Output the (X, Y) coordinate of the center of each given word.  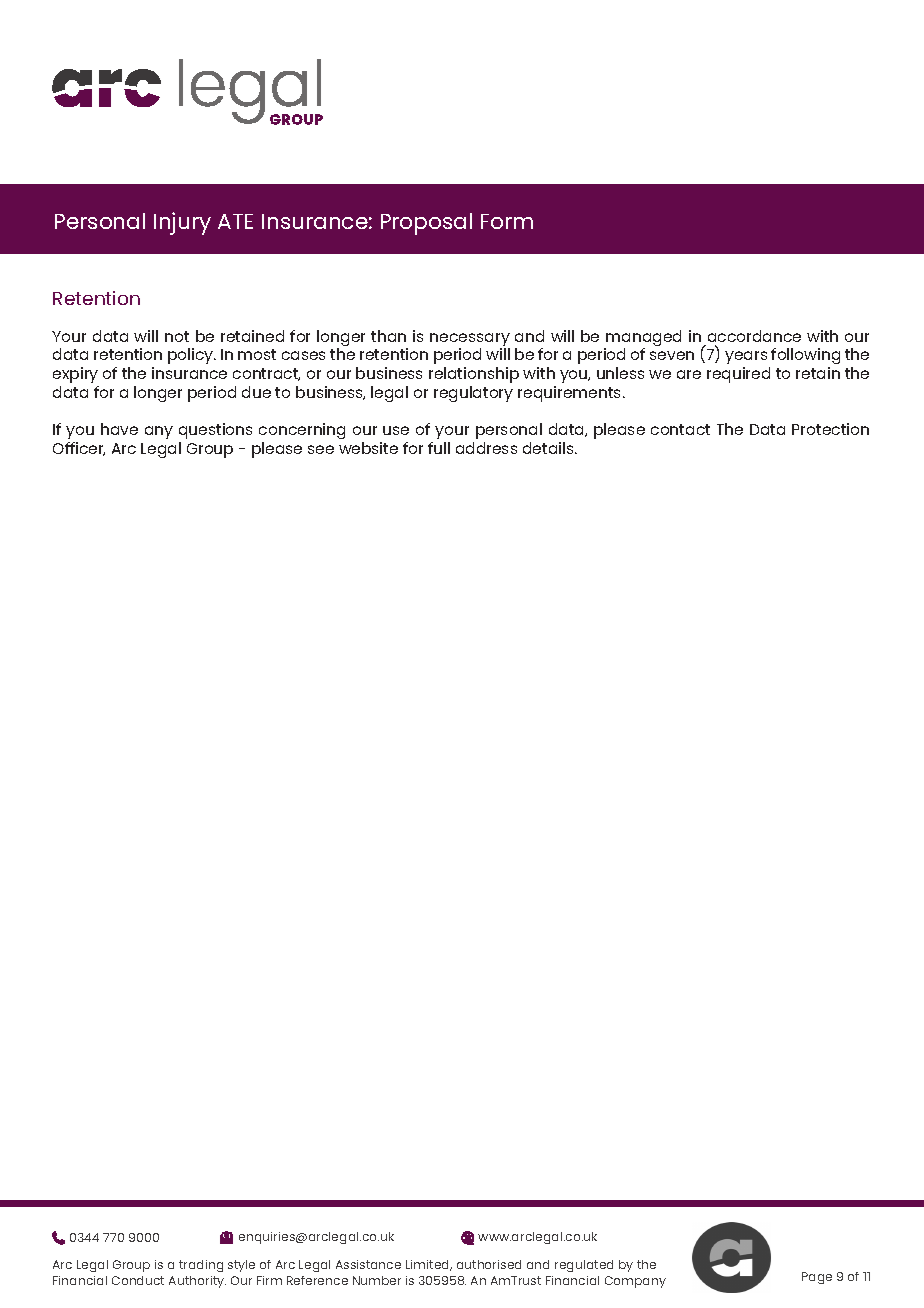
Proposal (426, 224)
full (439, 448)
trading (201, 1266)
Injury (182, 223)
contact (680, 429)
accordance (754, 336)
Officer (79, 449)
